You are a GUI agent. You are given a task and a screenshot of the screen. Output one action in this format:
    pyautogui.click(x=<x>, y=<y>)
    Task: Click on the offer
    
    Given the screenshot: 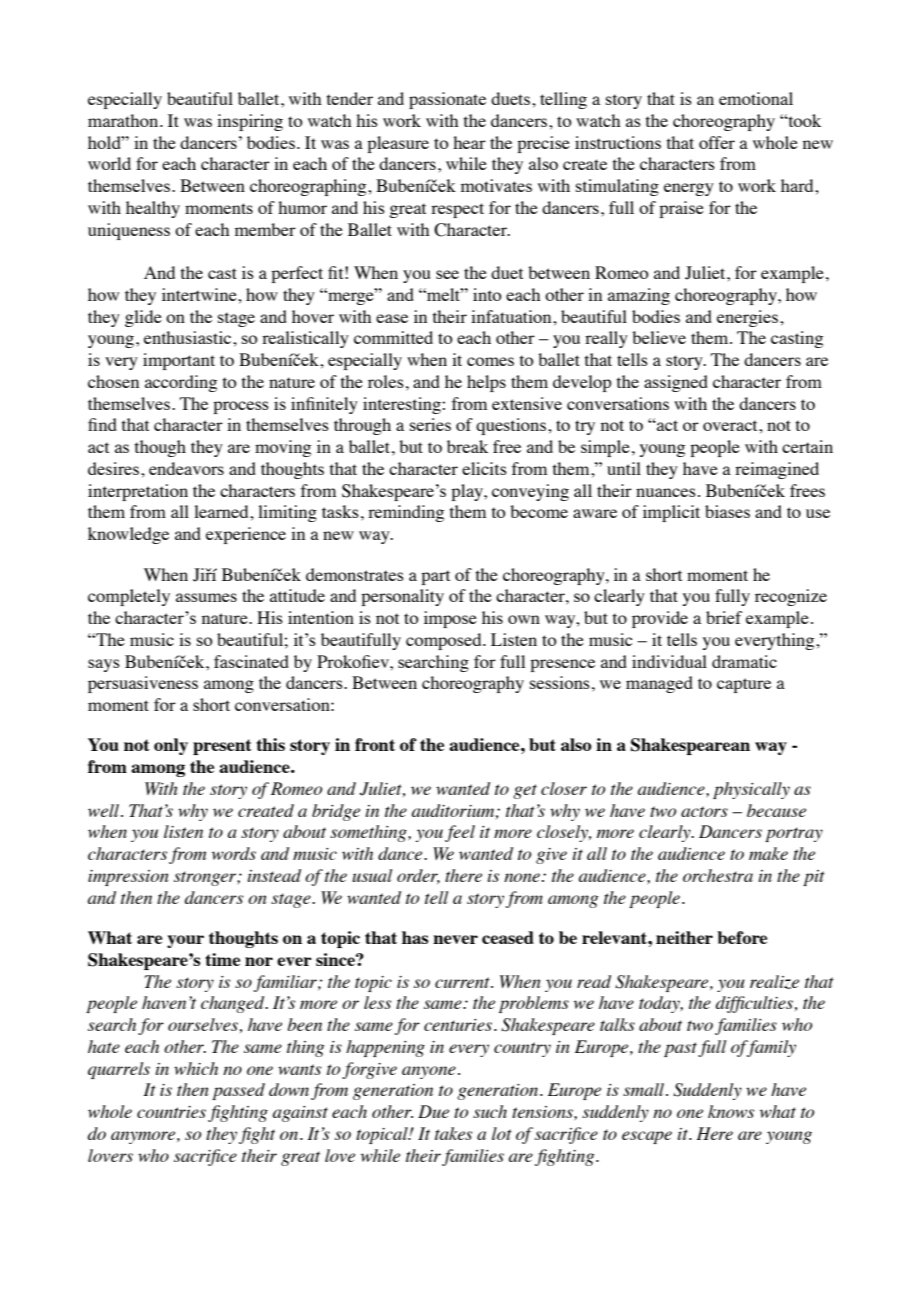 What is the action you would take?
    pyautogui.click(x=717, y=142)
